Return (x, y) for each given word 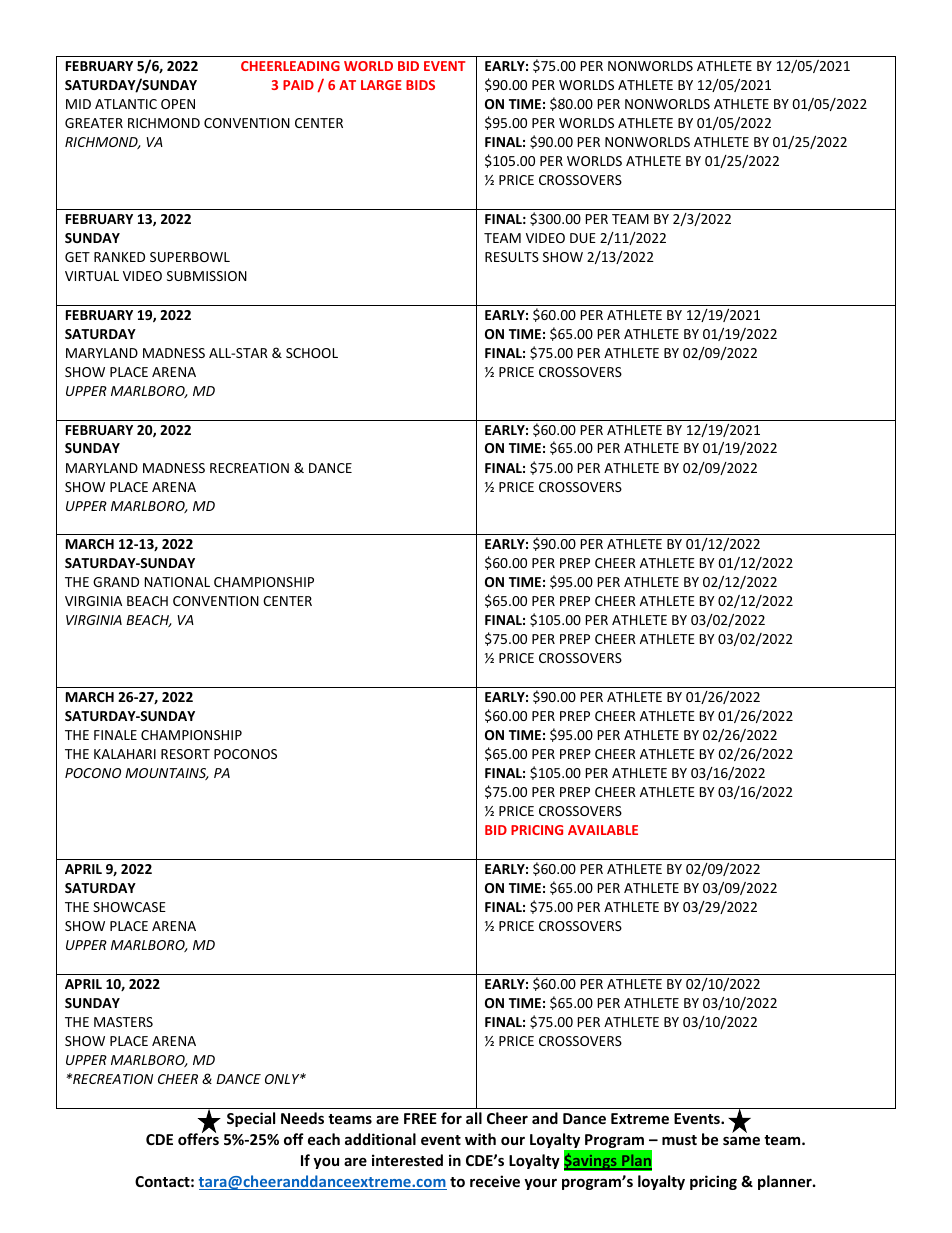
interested (407, 1160)
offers (198, 1138)
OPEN (178, 104)
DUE (583, 238)
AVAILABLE (603, 830)
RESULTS (512, 257)
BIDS (420, 85)
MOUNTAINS (167, 774)
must (679, 1140)
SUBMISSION (207, 276)
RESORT (185, 754)
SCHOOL (312, 353)
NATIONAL (177, 582)
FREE (420, 1118)
